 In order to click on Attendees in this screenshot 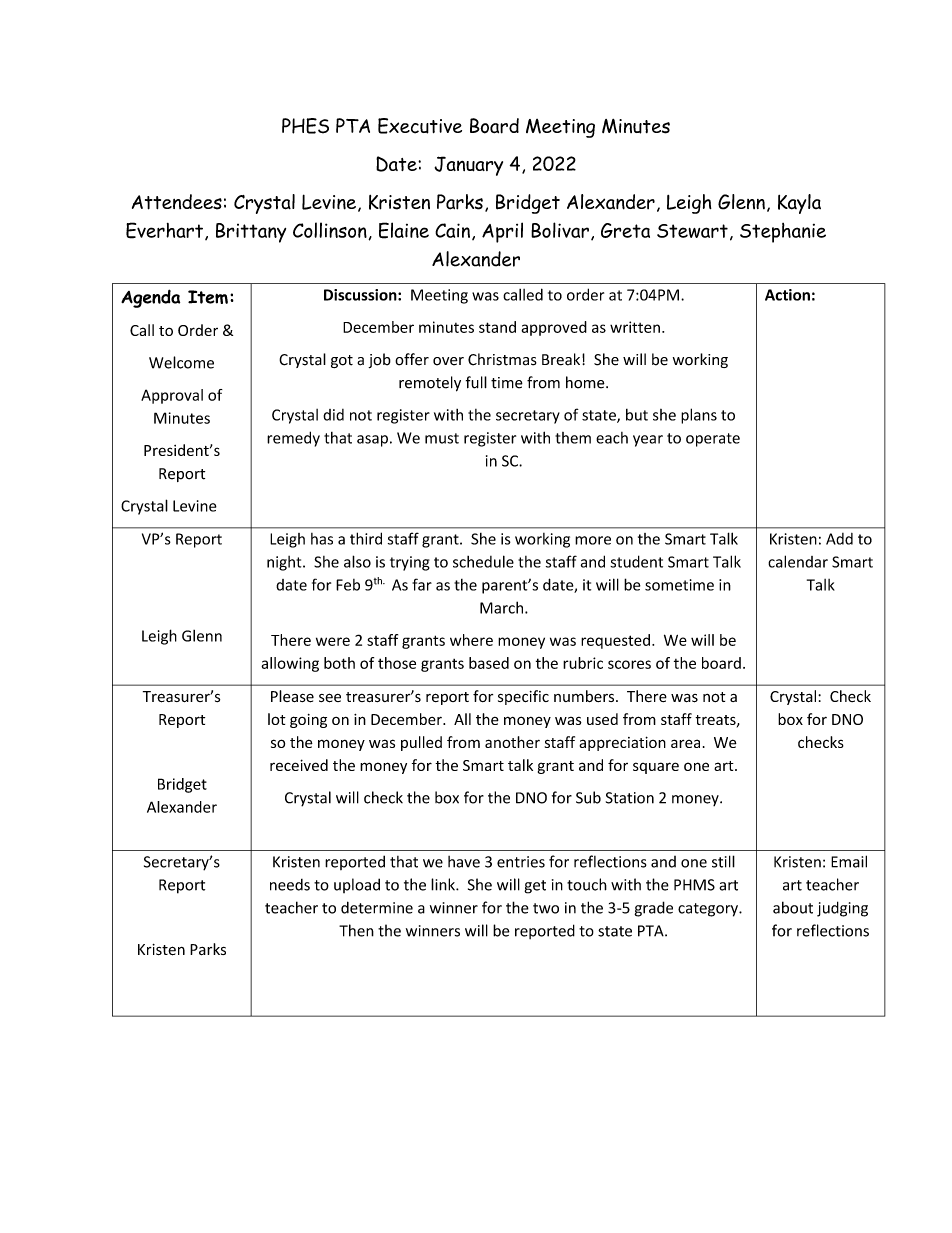, I will do `click(177, 202)`.
